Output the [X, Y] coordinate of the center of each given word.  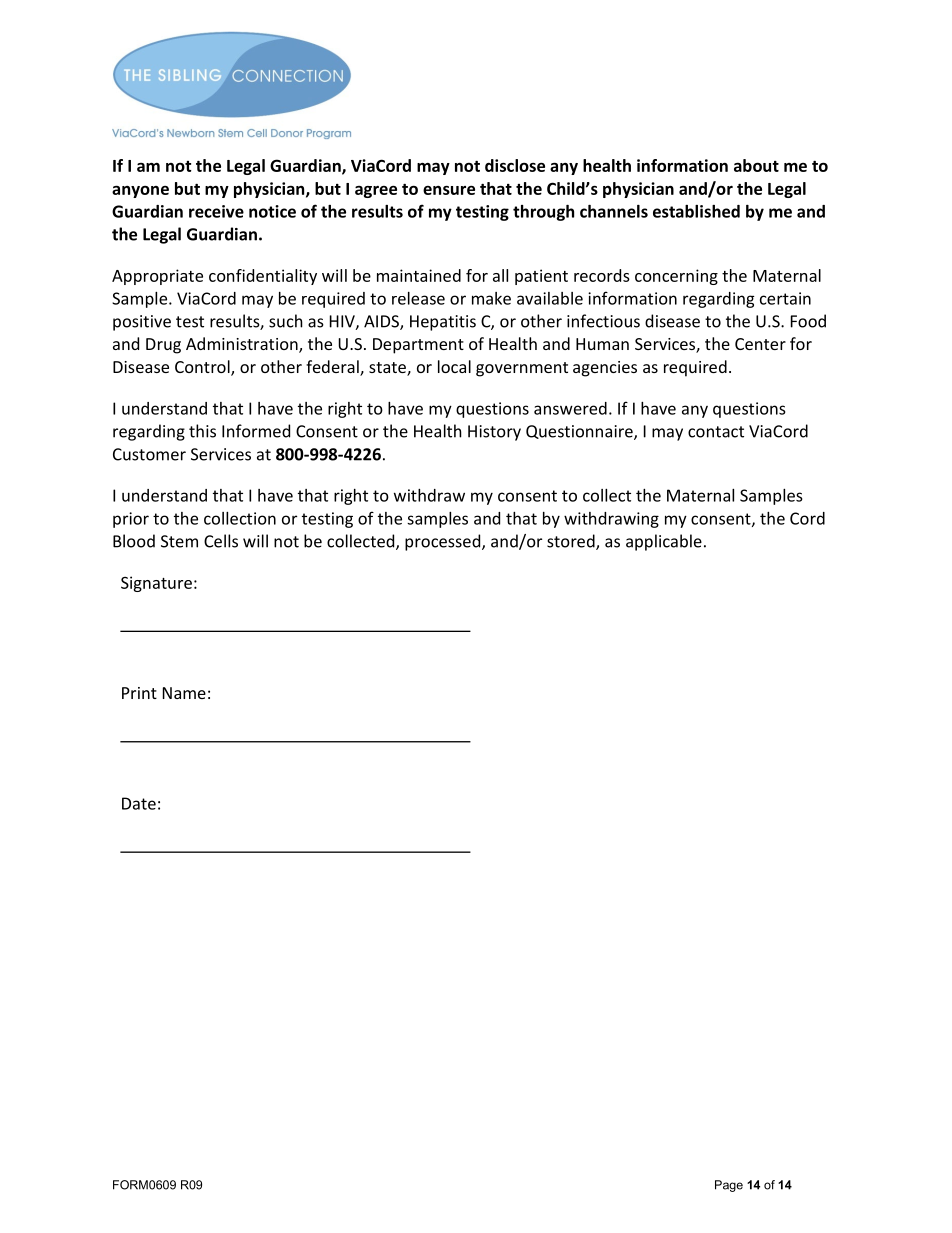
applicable [664, 542]
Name [184, 693]
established [696, 211]
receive [216, 211]
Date [139, 803]
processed [444, 542]
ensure [449, 190]
